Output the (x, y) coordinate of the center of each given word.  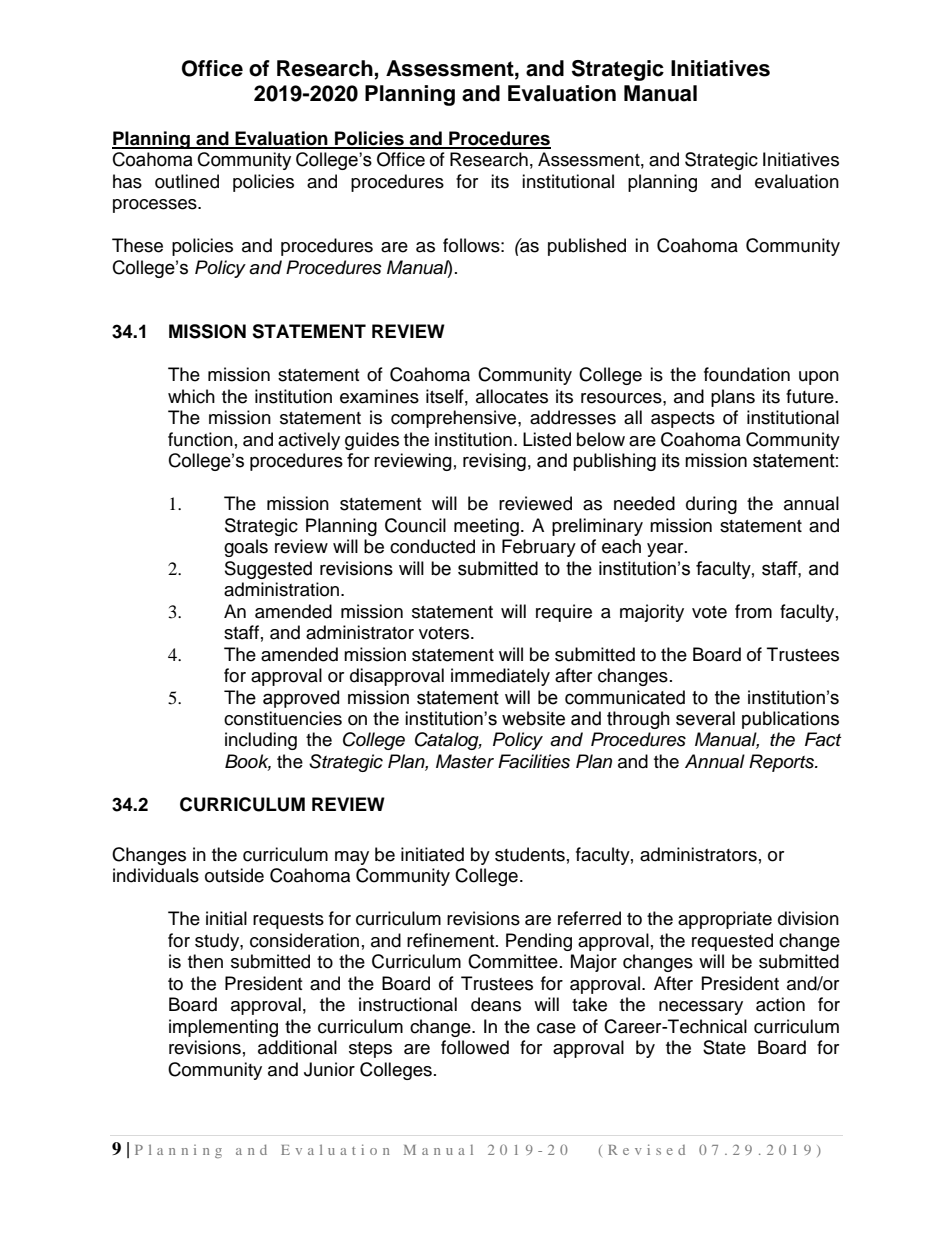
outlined (187, 181)
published (587, 247)
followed (475, 1047)
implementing (223, 1028)
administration (283, 589)
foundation (747, 374)
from (753, 611)
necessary (701, 1008)
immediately (500, 677)
